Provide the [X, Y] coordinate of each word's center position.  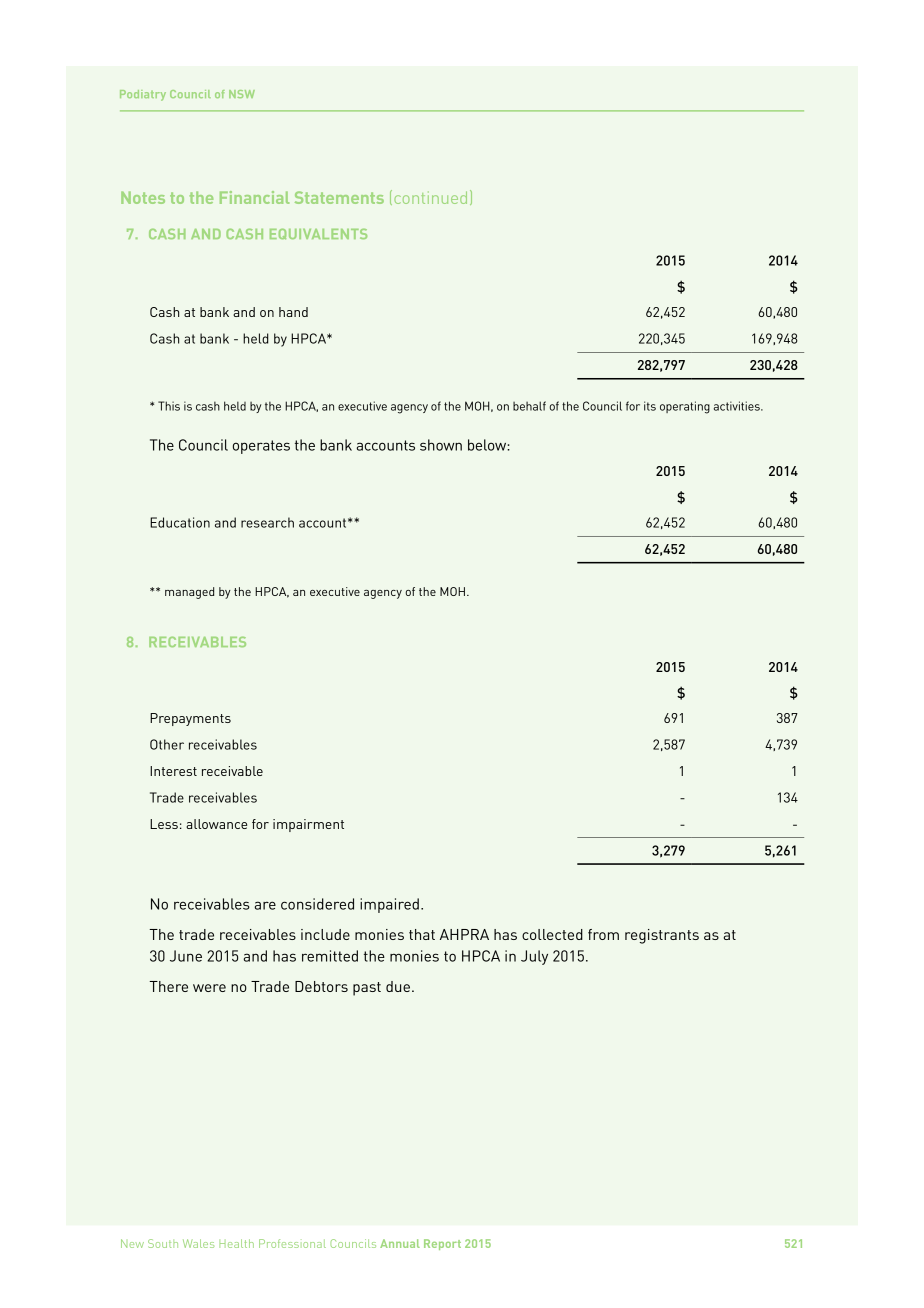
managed [189, 593]
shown [441, 445]
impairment [308, 825]
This [169, 406]
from [603, 934]
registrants [662, 936]
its [650, 406]
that [422, 934]
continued [430, 197]
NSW [242, 94]
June [186, 956]
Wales [198, 1243]
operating [685, 407]
